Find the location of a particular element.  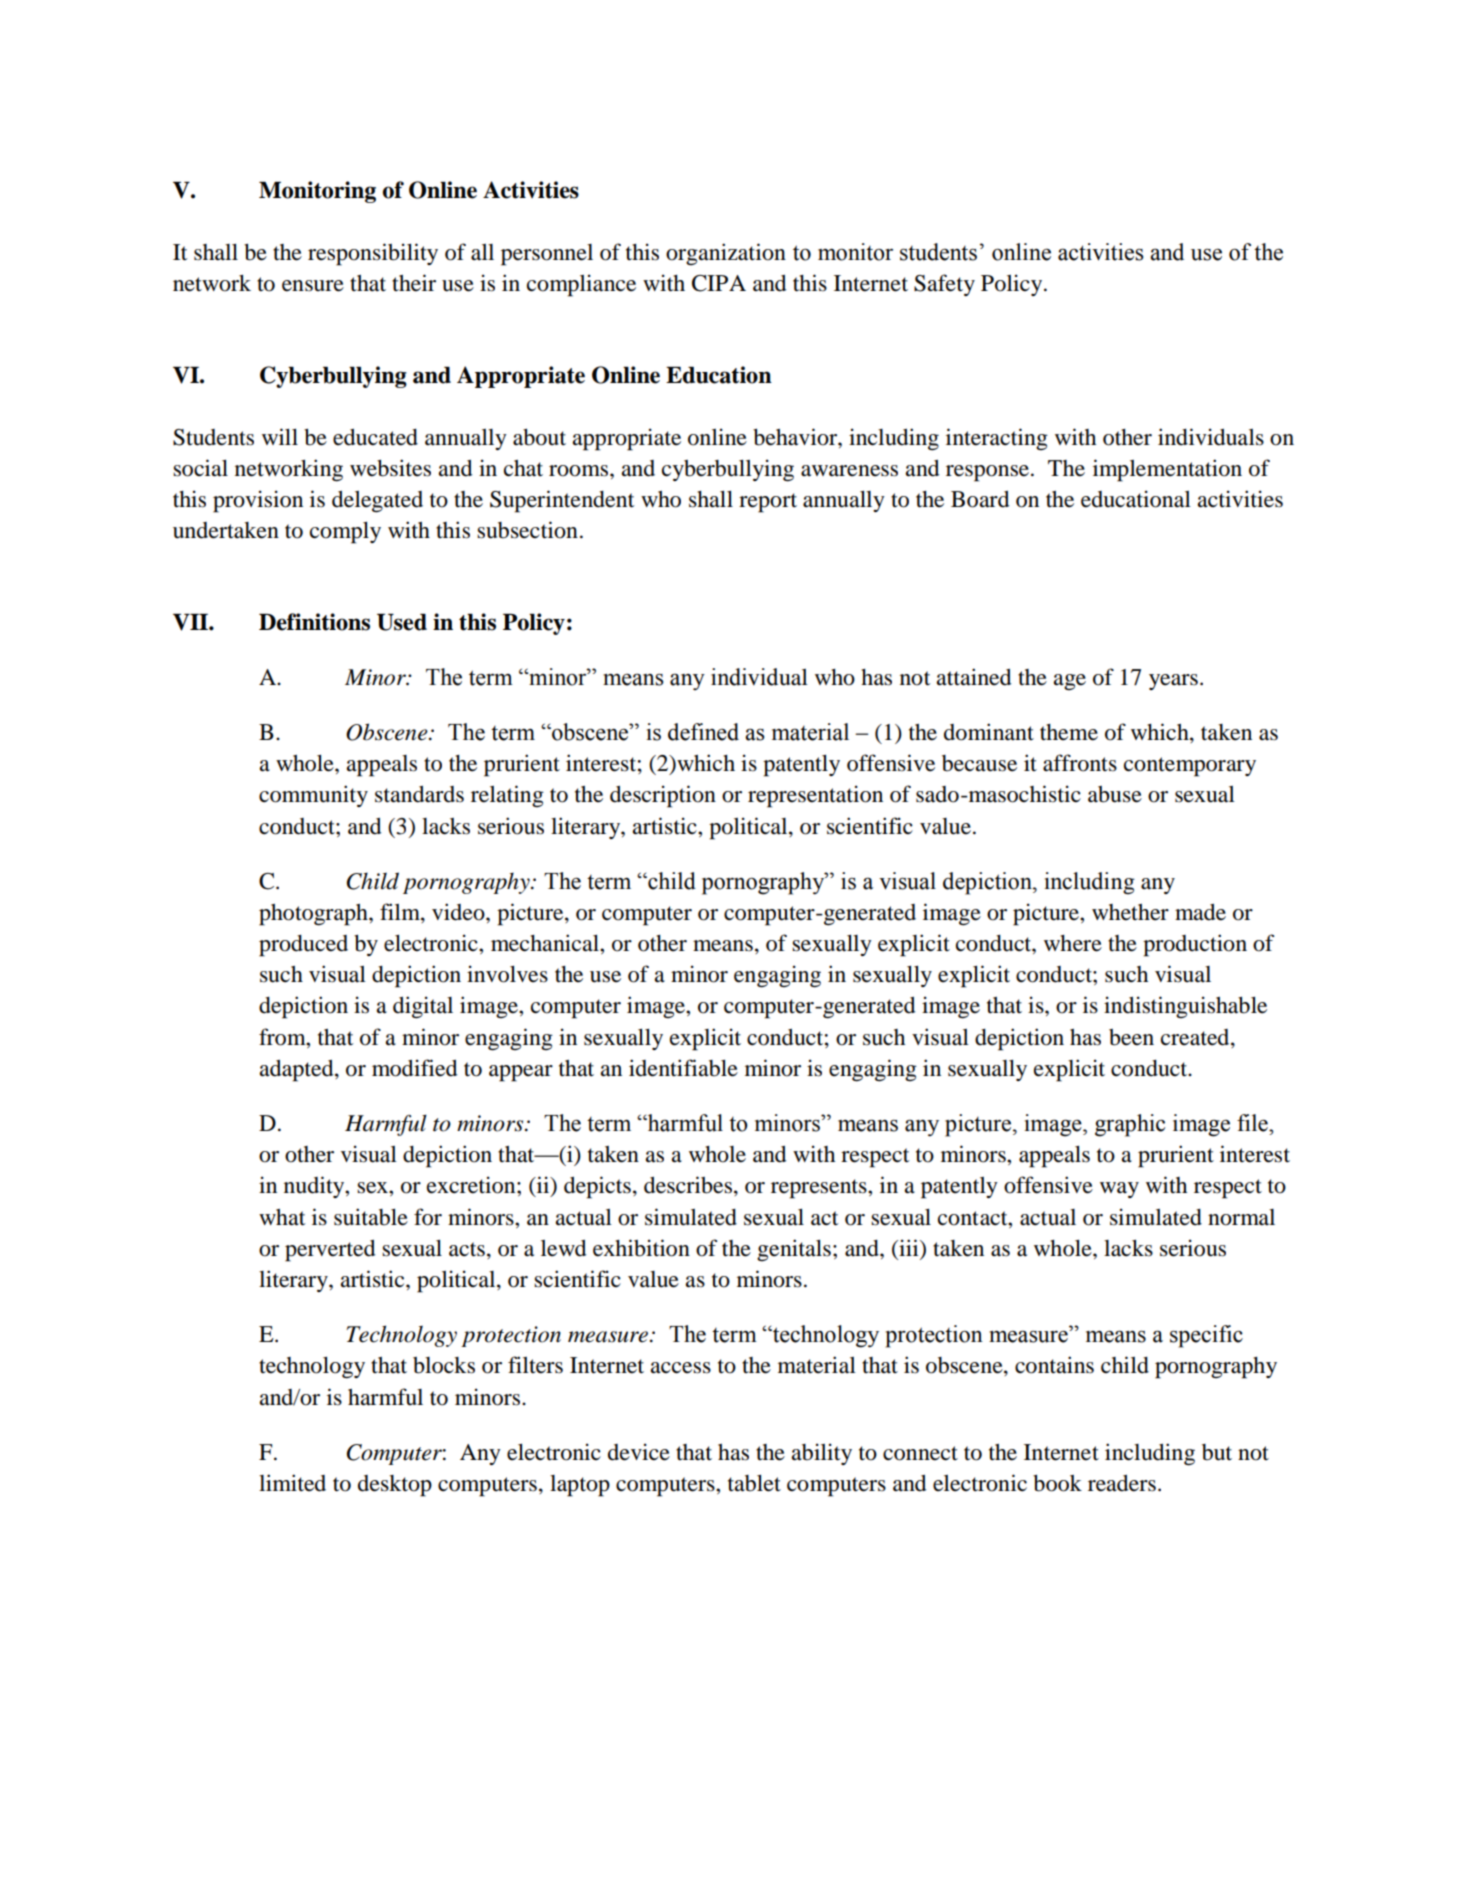

been is located at coordinates (1131, 1037).
